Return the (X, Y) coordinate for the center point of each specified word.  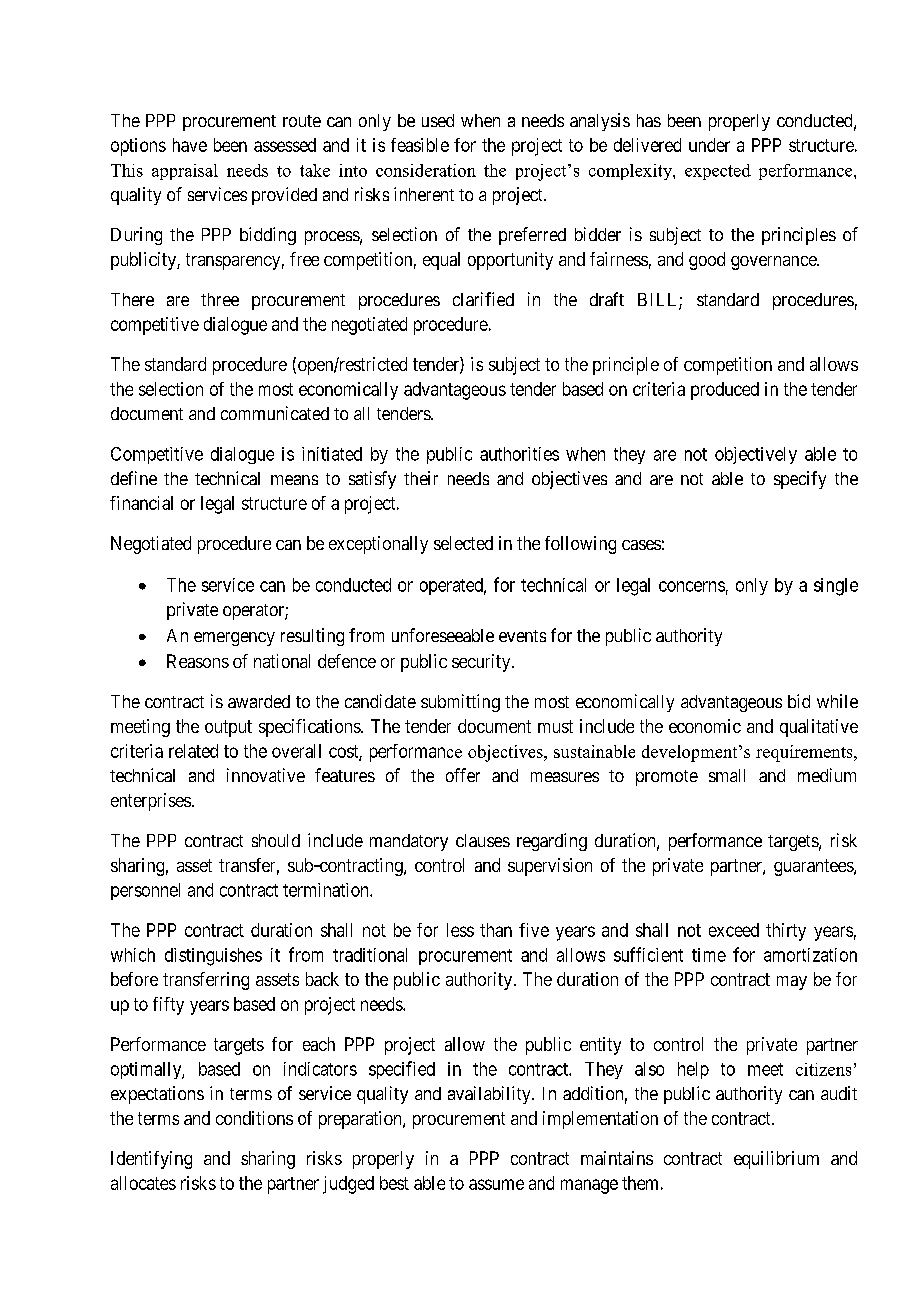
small (727, 775)
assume (496, 1184)
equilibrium (776, 1160)
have (190, 145)
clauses (483, 840)
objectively (756, 455)
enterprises (151, 802)
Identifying (151, 1160)
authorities (519, 454)
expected (718, 172)
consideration (426, 170)
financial (141, 503)
